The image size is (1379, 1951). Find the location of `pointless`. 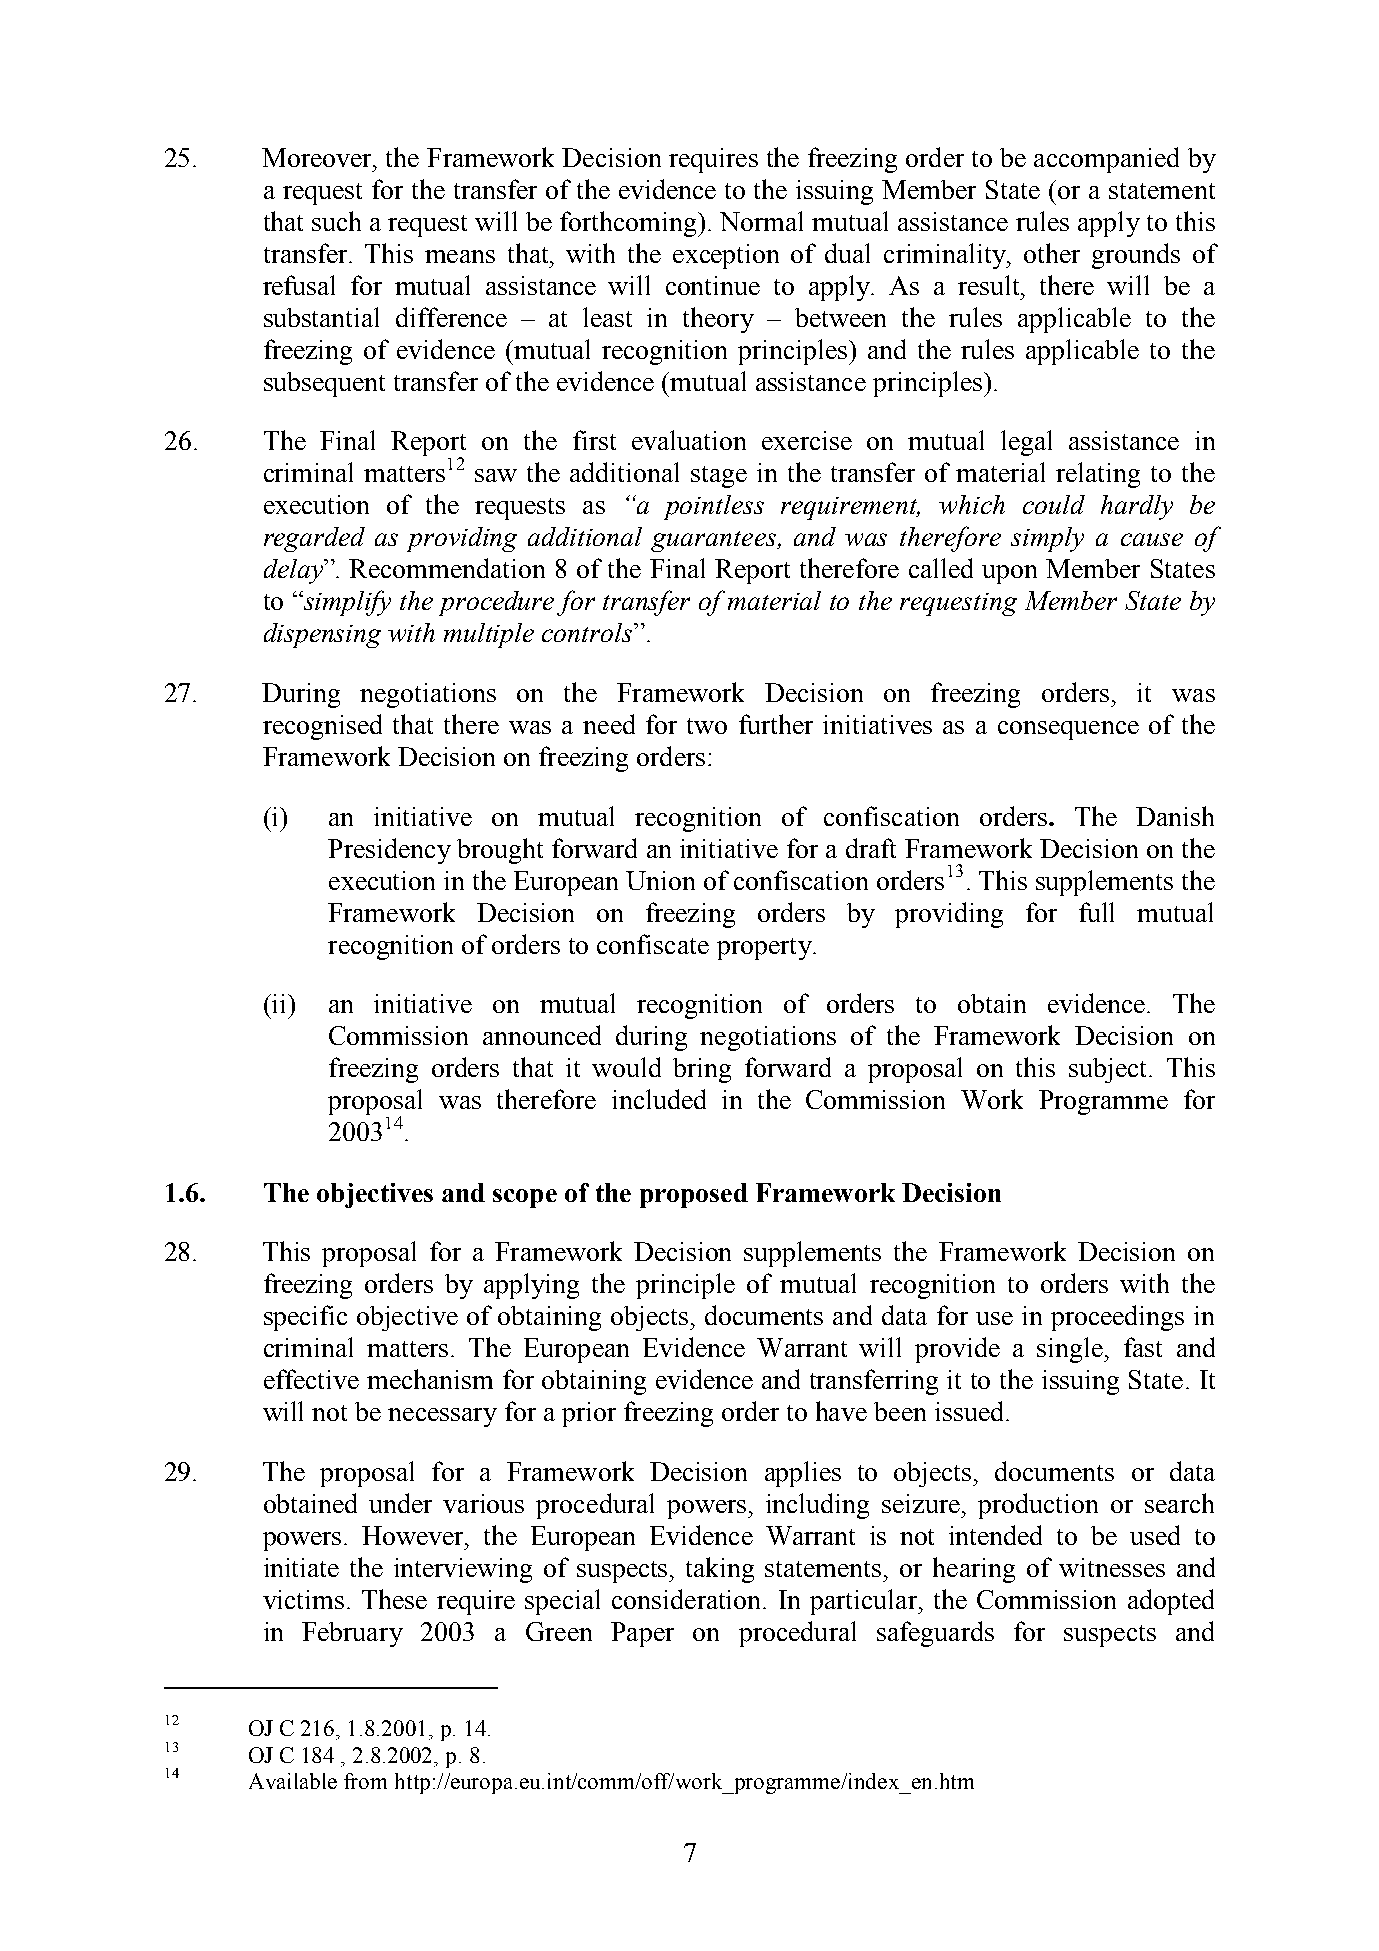

pointless is located at coordinates (714, 507).
